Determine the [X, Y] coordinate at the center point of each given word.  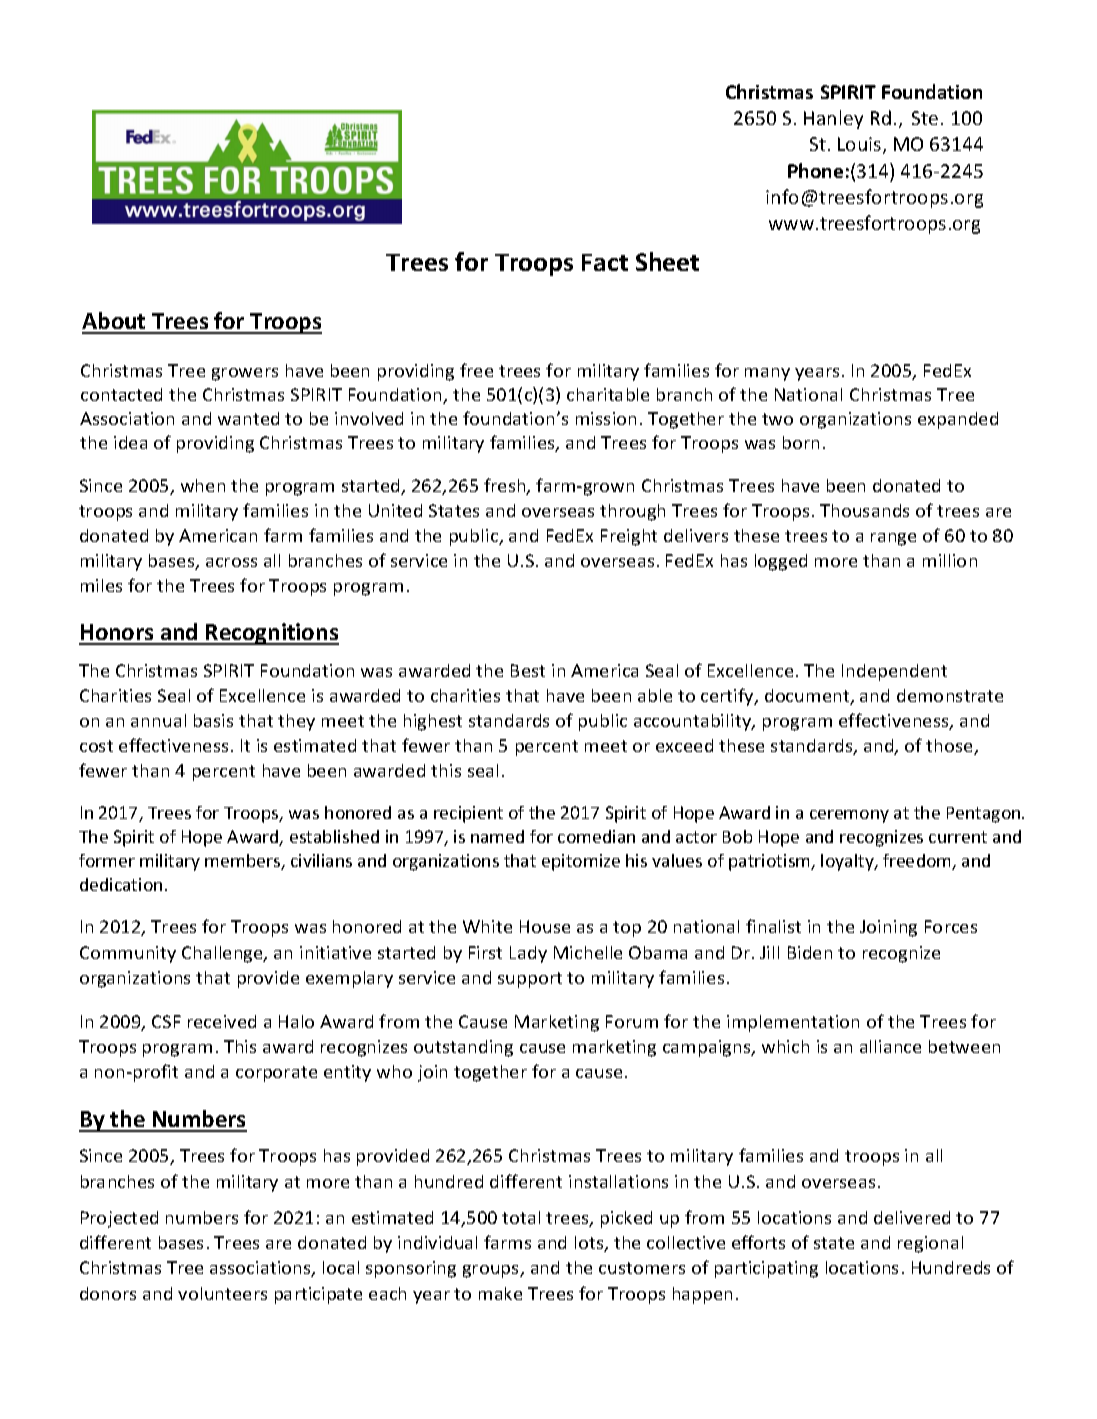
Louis [861, 145]
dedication [121, 884]
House [545, 926]
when [203, 485]
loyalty [848, 862]
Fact [605, 262]
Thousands [864, 510]
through [632, 512]
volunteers [222, 1293]
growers [245, 374]
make [500, 1293]
